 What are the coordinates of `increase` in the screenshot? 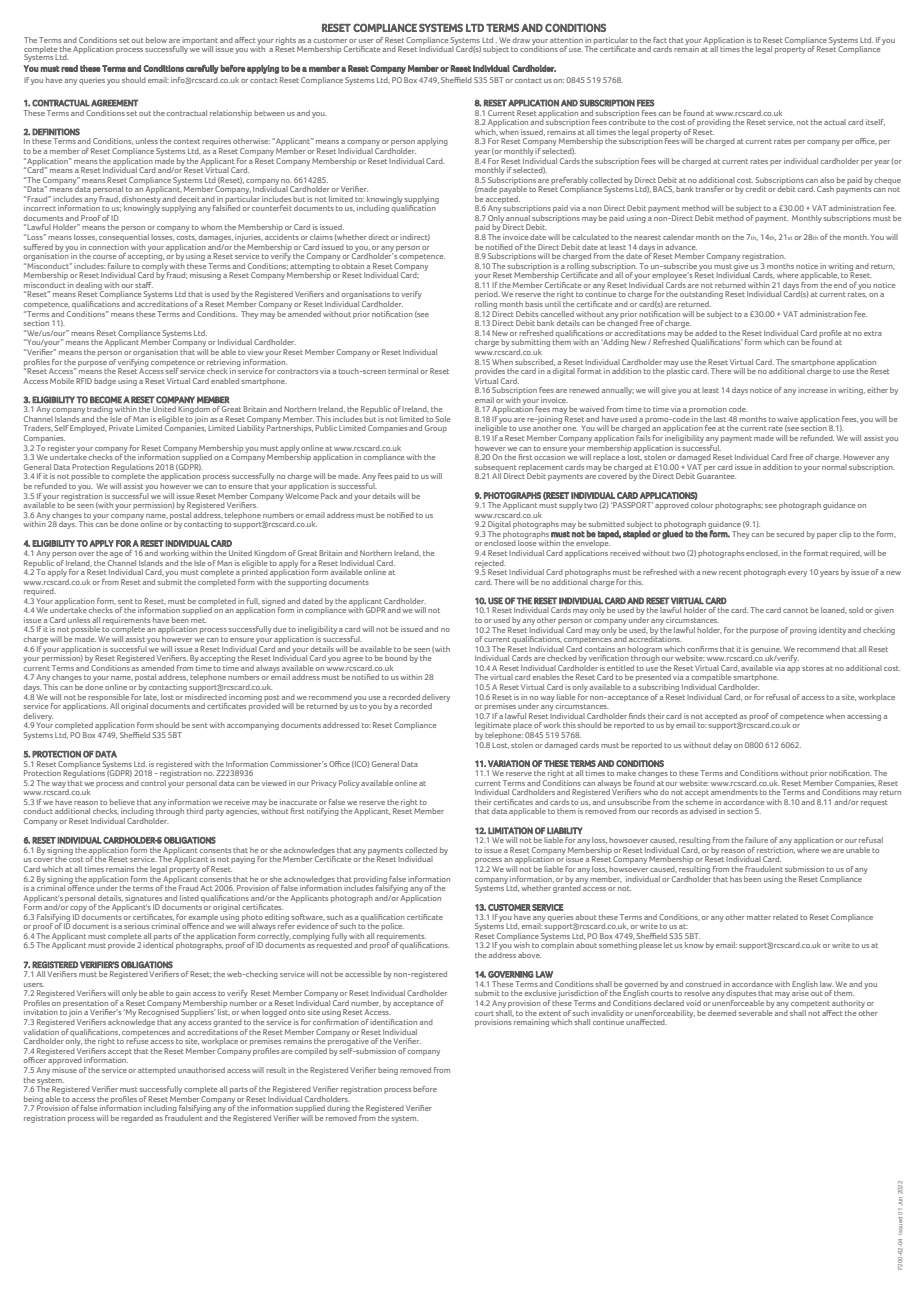 It's located at (813, 390).
